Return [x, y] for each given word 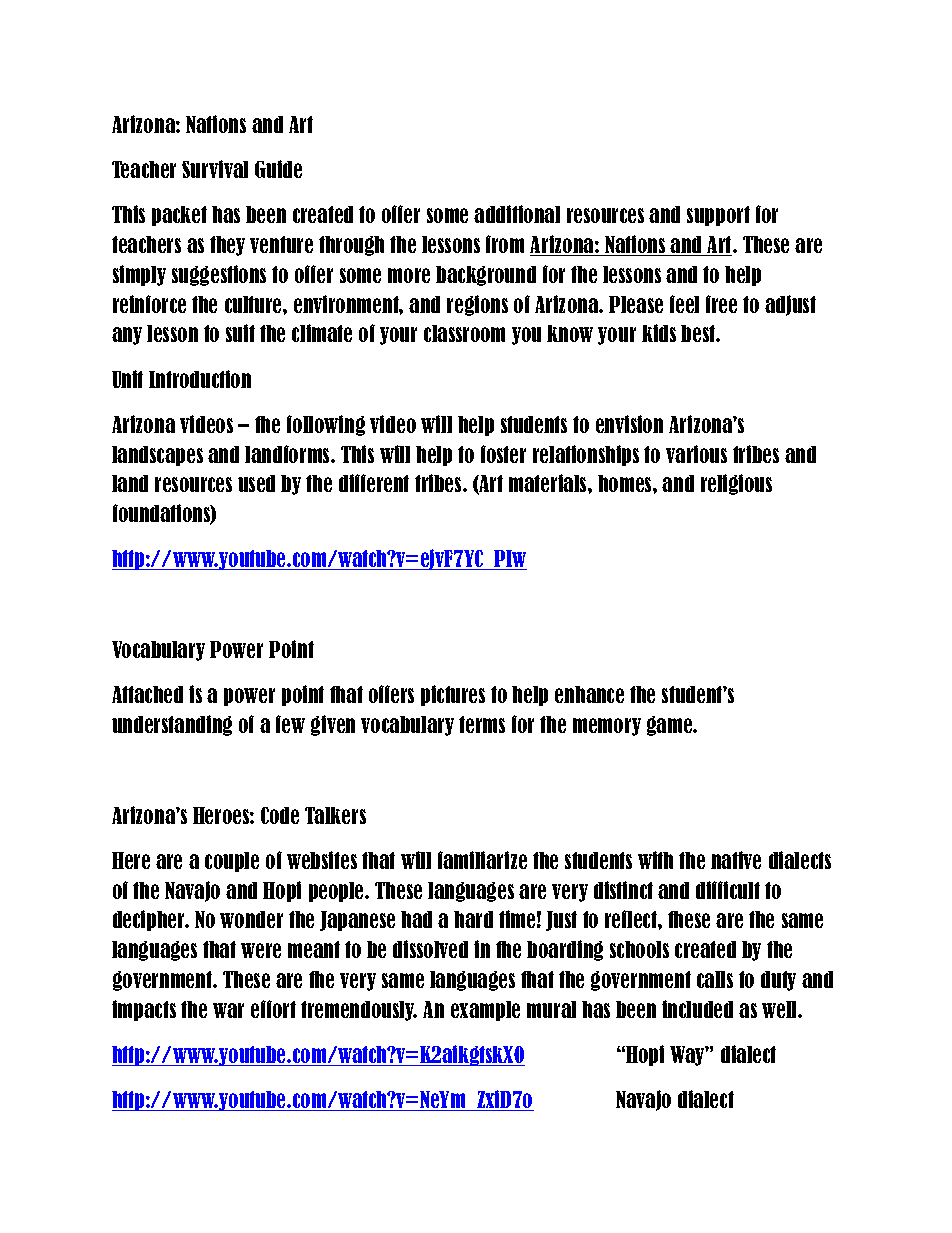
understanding [172, 725]
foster [503, 454]
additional [517, 214]
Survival [215, 169]
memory [607, 727]
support [718, 216]
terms [482, 724]
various [696, 454]
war [228, 1010]
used [256, 483]
